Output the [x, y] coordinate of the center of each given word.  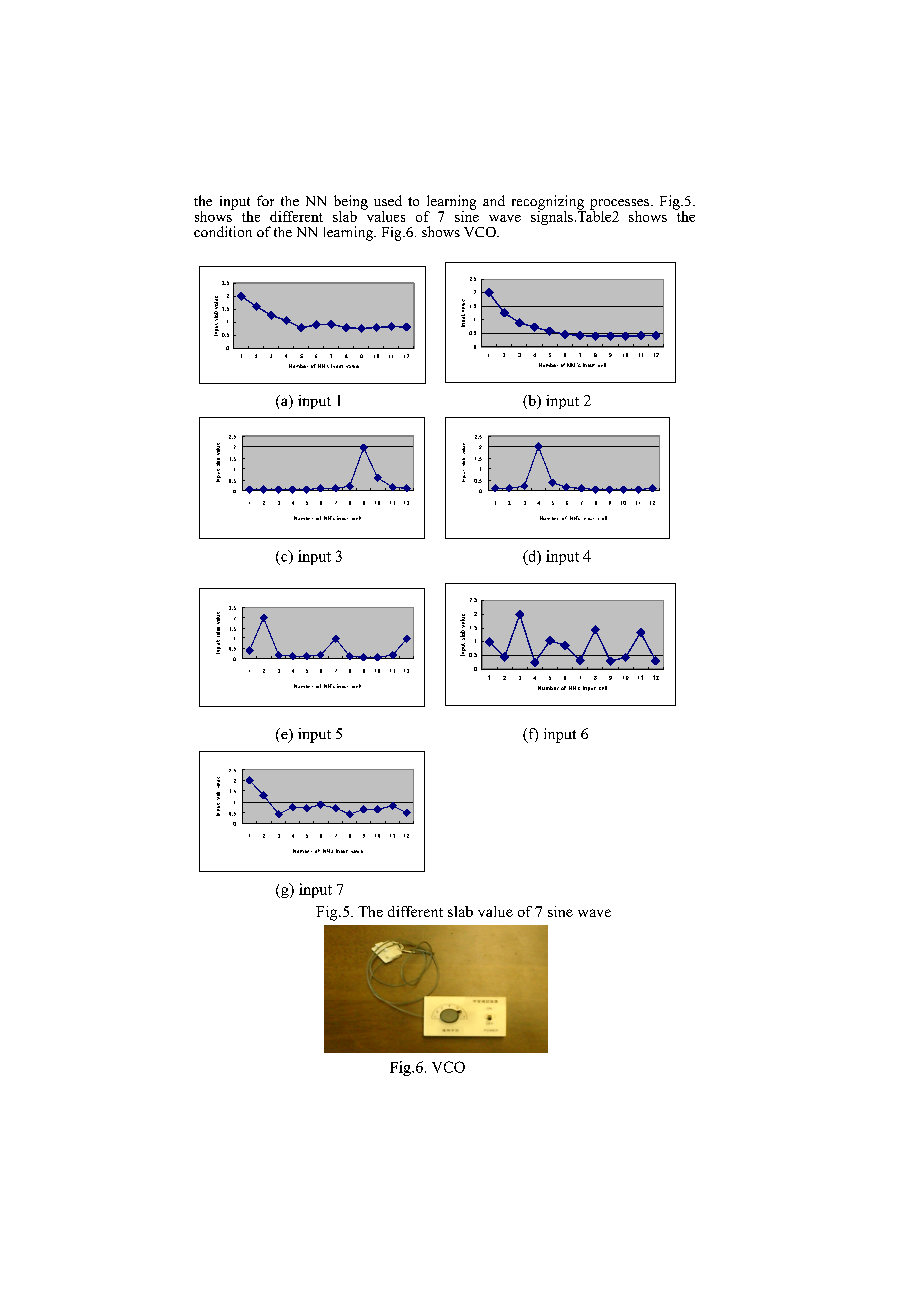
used [388, 200]
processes [621, 205]
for [265, 200]
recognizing [549, 203]
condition [223, 231]
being [351, 203]
